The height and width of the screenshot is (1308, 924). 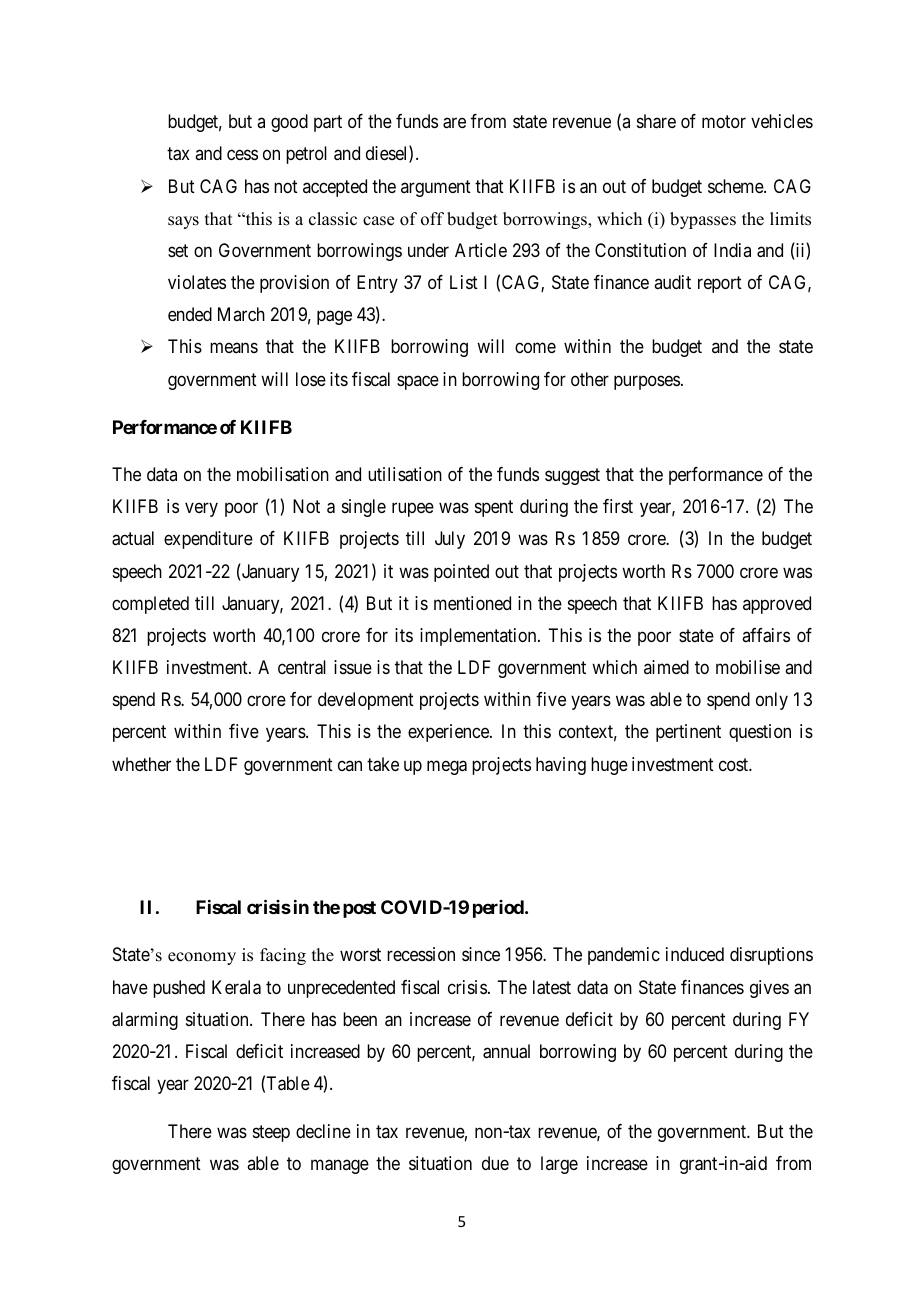 What do you see at coordinates (289, 123) in the screenshot?
I see `good` at bounding box center [289, 123].
